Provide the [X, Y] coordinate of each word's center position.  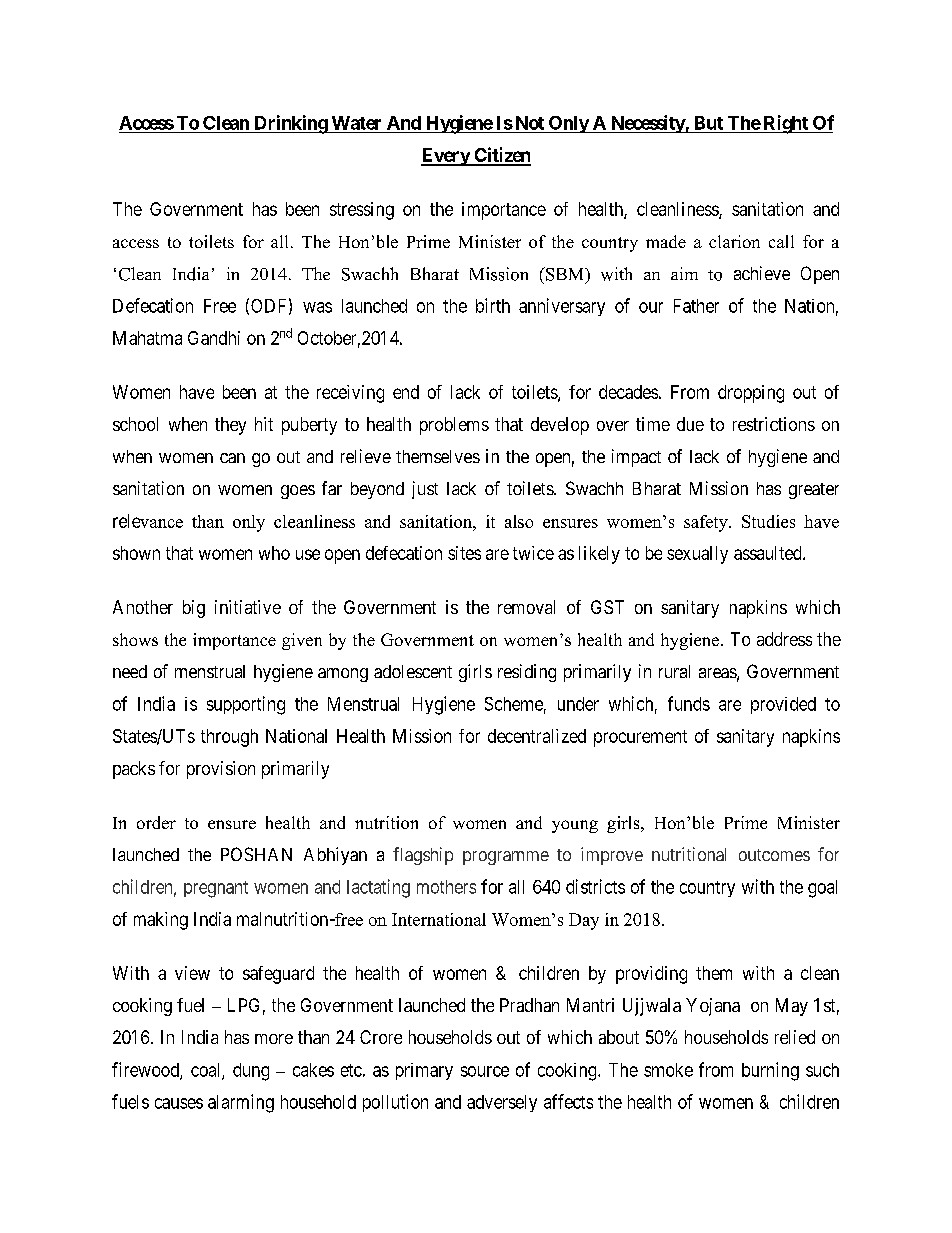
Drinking [290, 124]
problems [454, 426]
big [194, 609]
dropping [751, 394]
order [156, 822]
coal [207, 1071]
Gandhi [214, 338]
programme [506, 858]
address [784, 639]
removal [526, 607]
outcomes [774, 855]
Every [446, 157]
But [709, 123]
